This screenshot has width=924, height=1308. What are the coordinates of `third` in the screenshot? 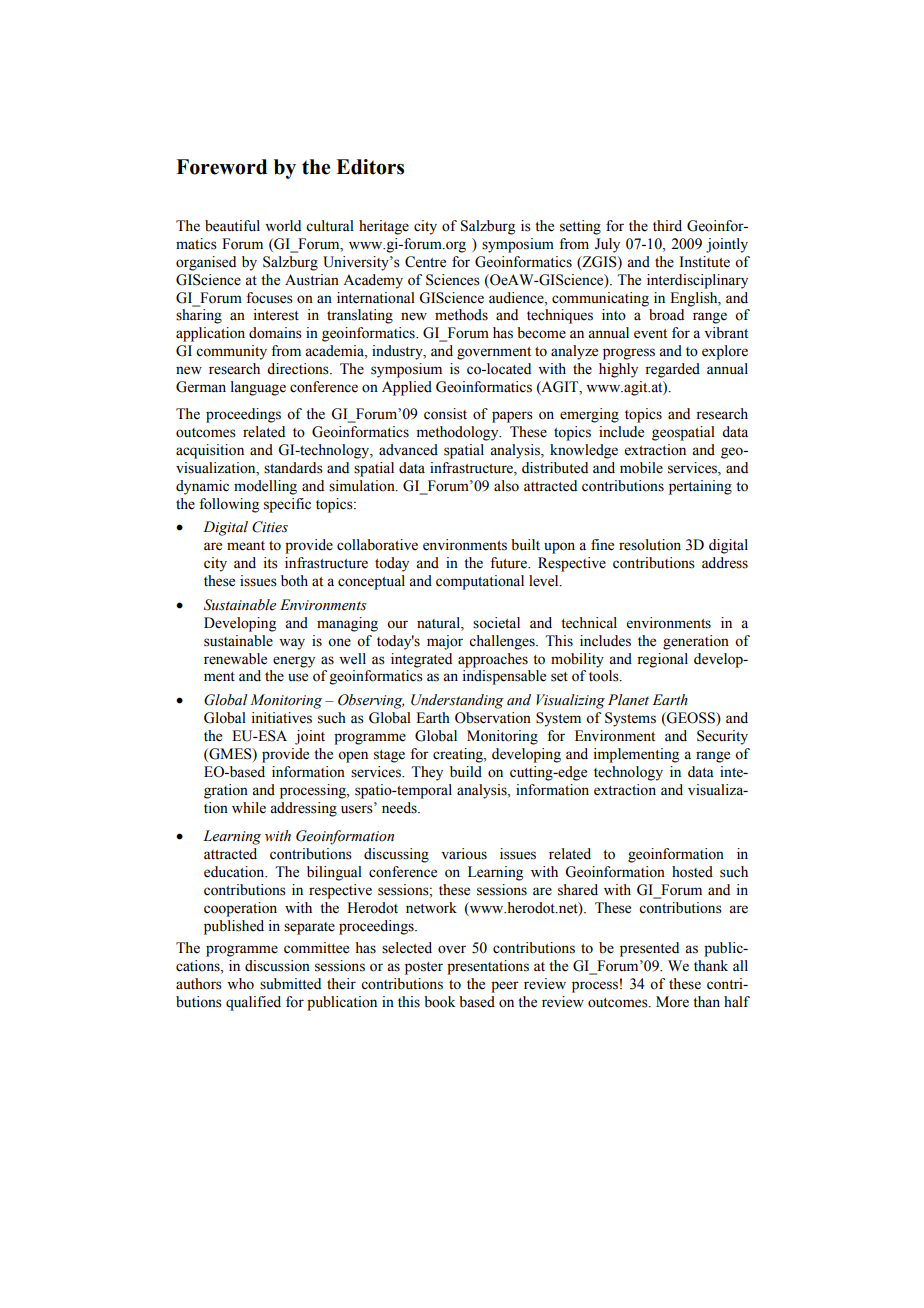 It's located at (667, 226).
